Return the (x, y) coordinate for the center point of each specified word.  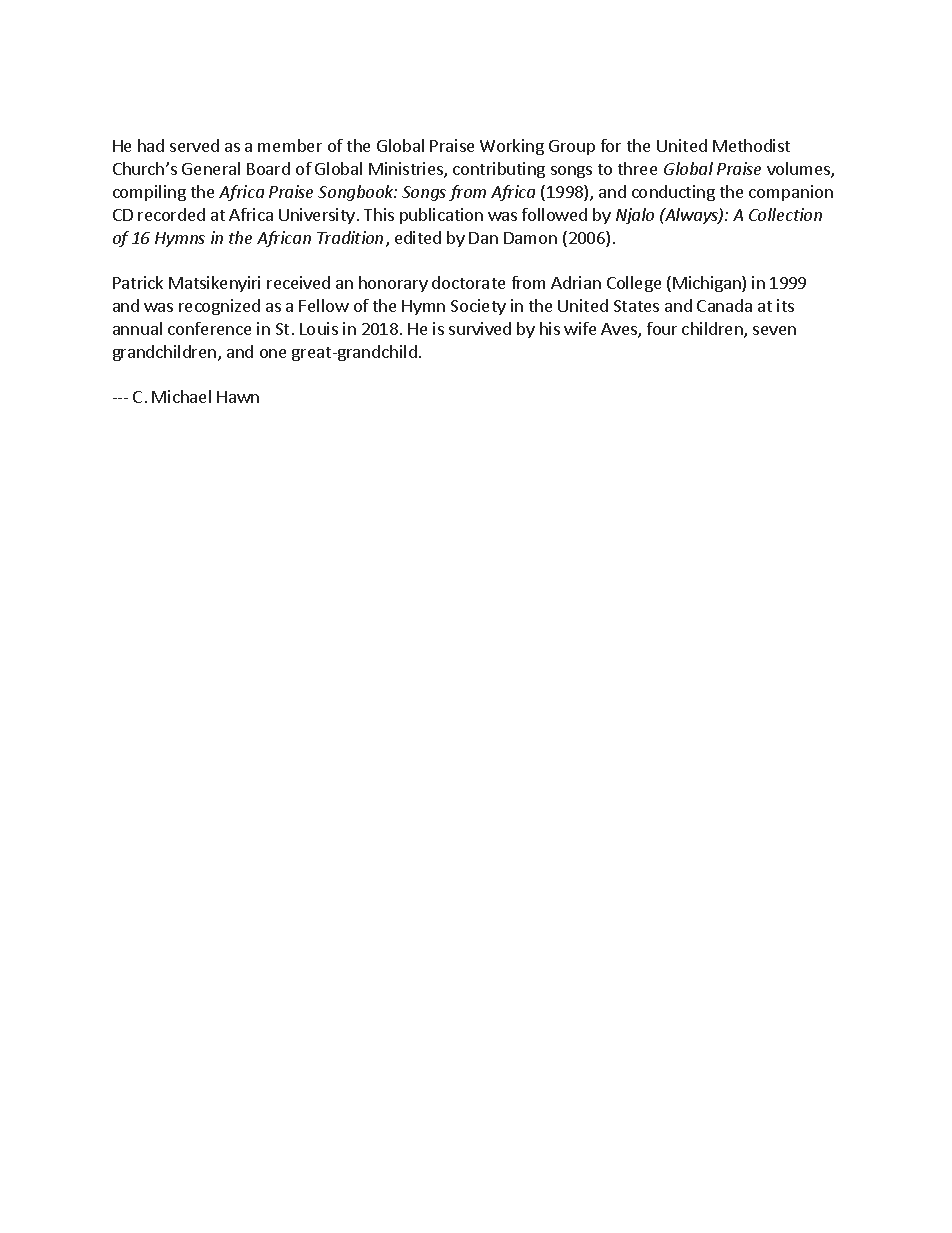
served (194, 145)
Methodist (751, 145)
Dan (483, 238)
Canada (724, 305)
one (273, 353)
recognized (219, 307)
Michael (181, 396)
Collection (785, 214)
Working (512, 147)
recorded (171, 214)
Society (478, 307)
